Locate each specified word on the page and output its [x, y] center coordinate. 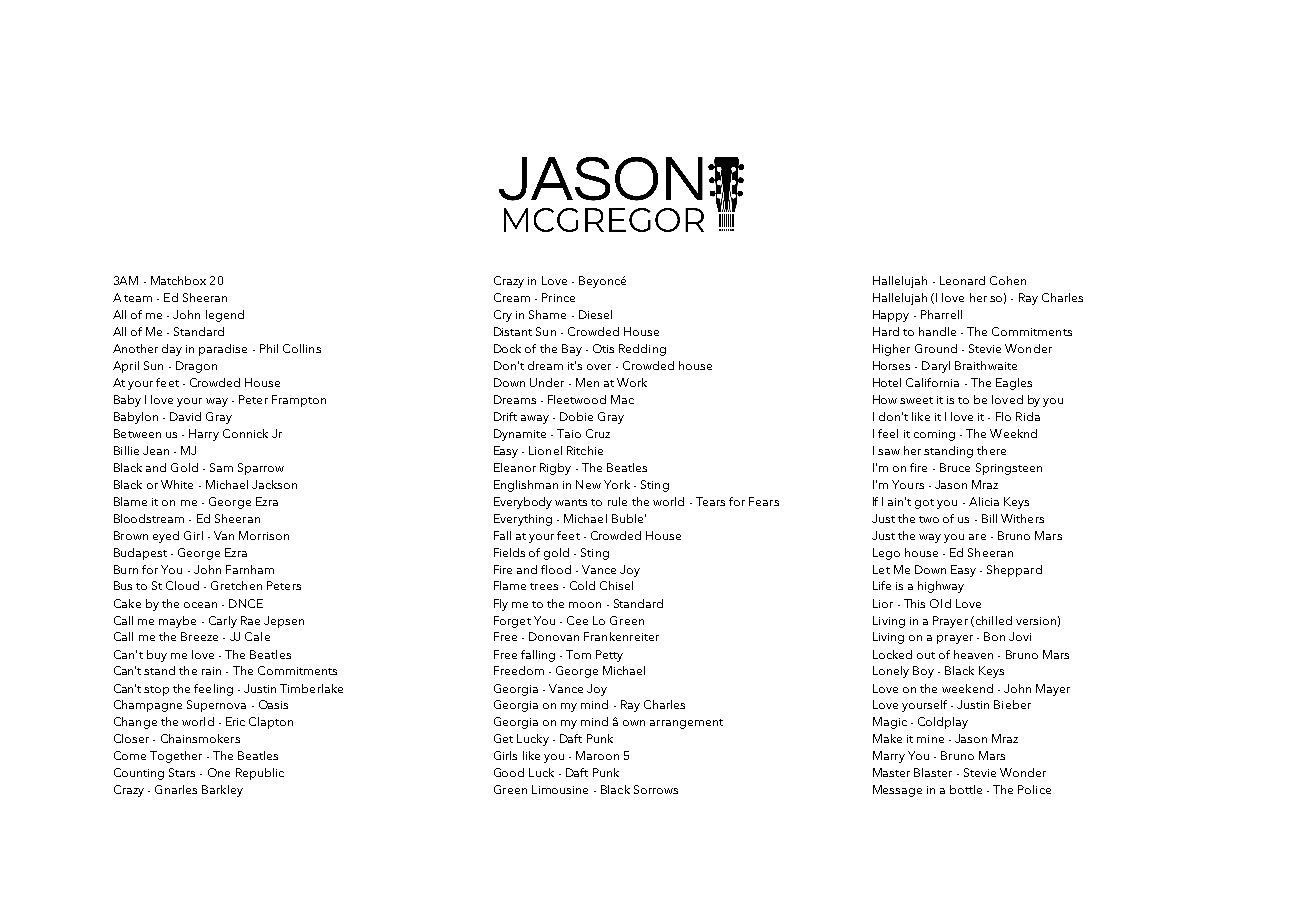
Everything [523, 520]
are [977, 537]
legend [225, 316]
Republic [260, 774]
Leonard [962, 280]
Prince [558, 297]
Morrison [264, 535]
